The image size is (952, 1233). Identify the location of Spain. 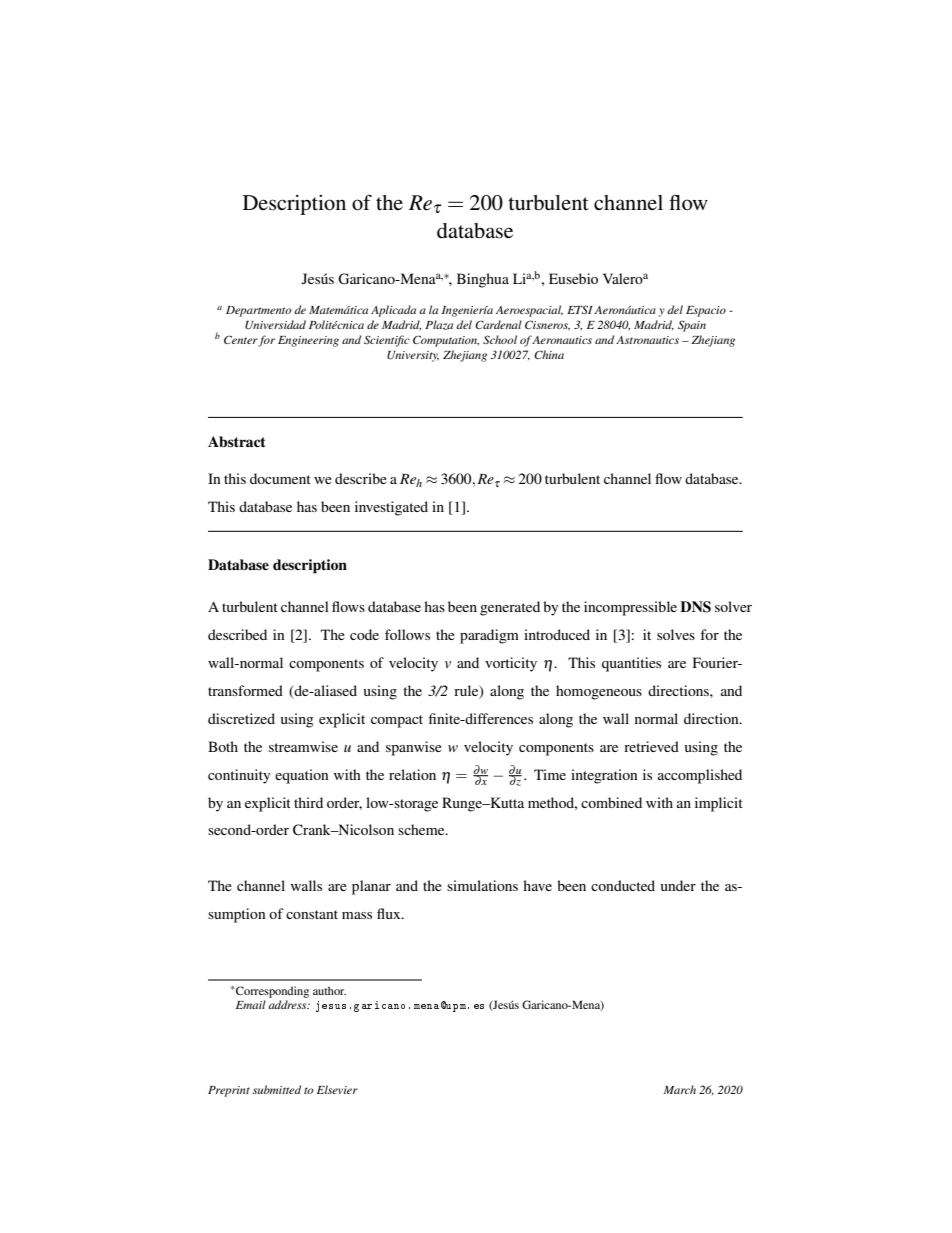
(692, 326).
